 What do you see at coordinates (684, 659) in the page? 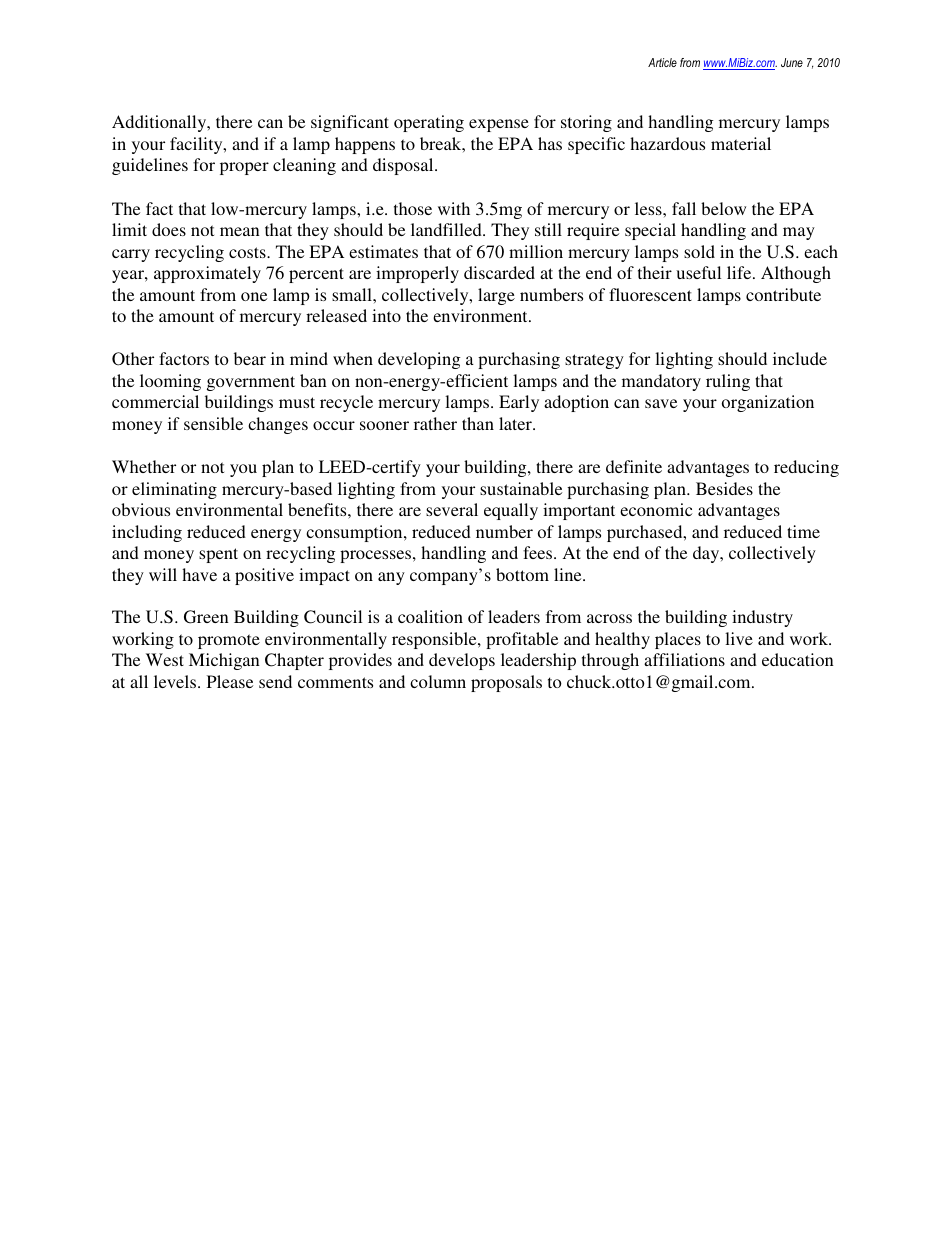
I see `affiliations` at bounding box center [684, 659].
